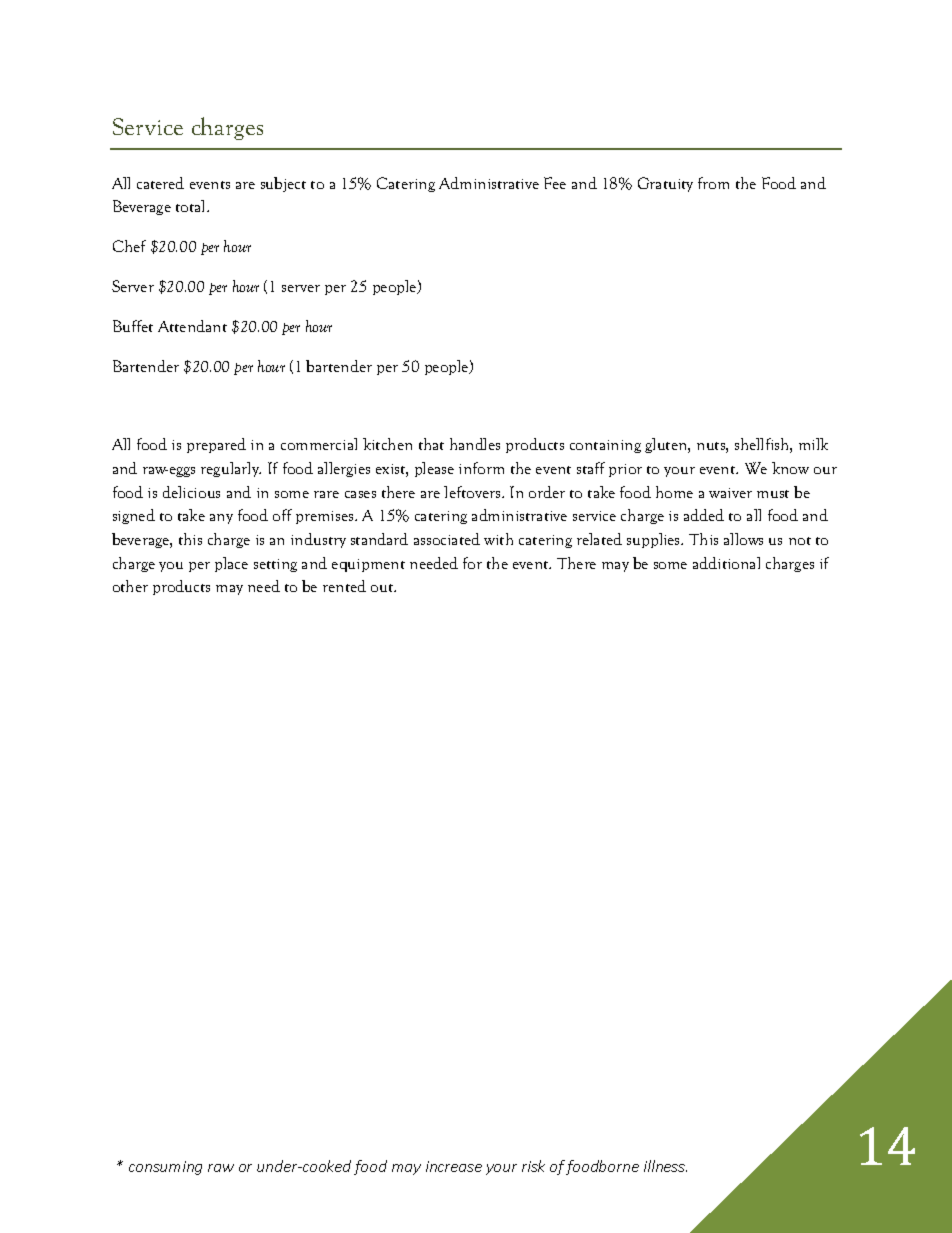 The width and height of the image is (952, 1233). I want to click on consuming, so click(165, 1168).
